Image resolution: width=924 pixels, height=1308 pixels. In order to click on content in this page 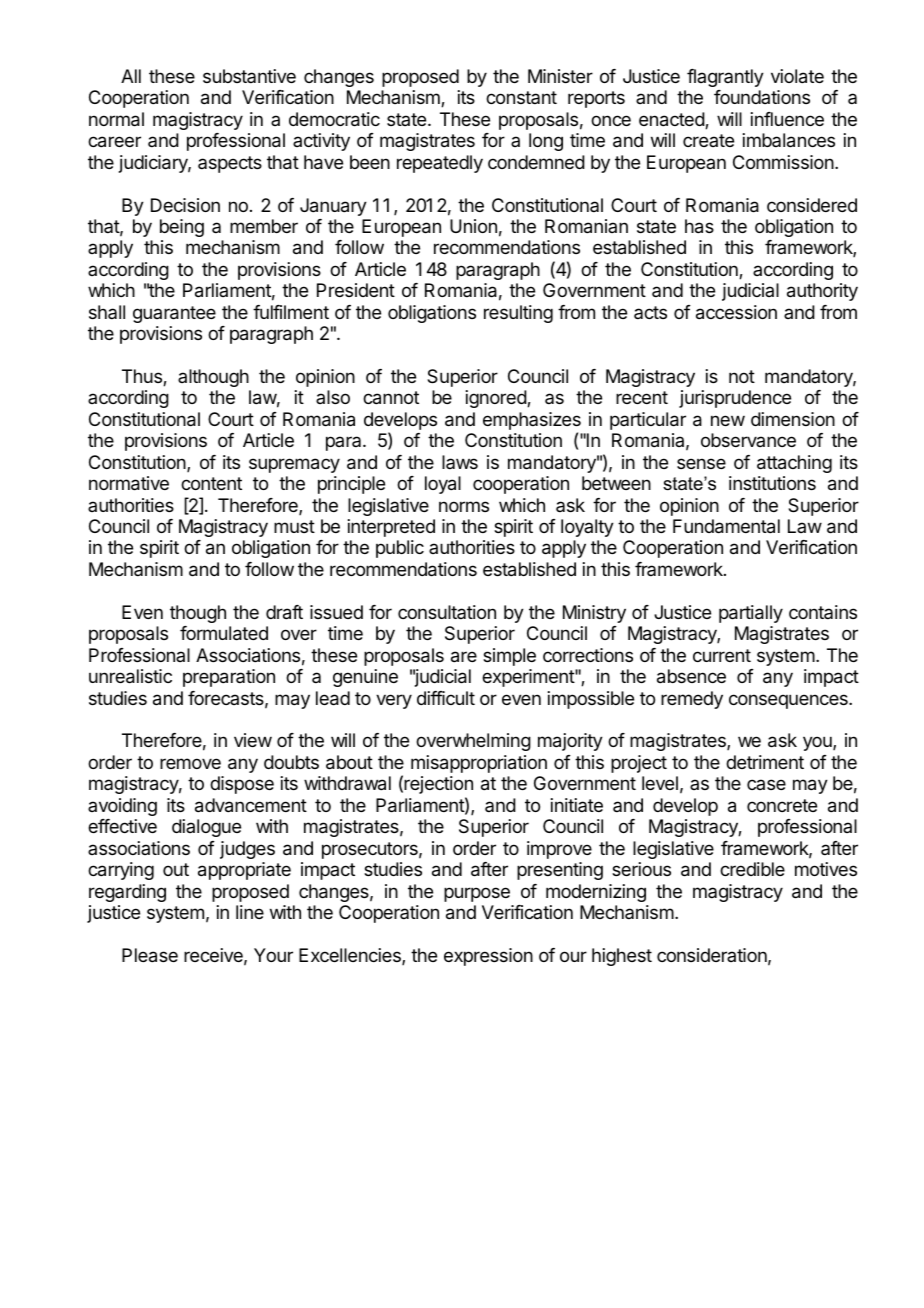, I will do `click(211, 483)`.
